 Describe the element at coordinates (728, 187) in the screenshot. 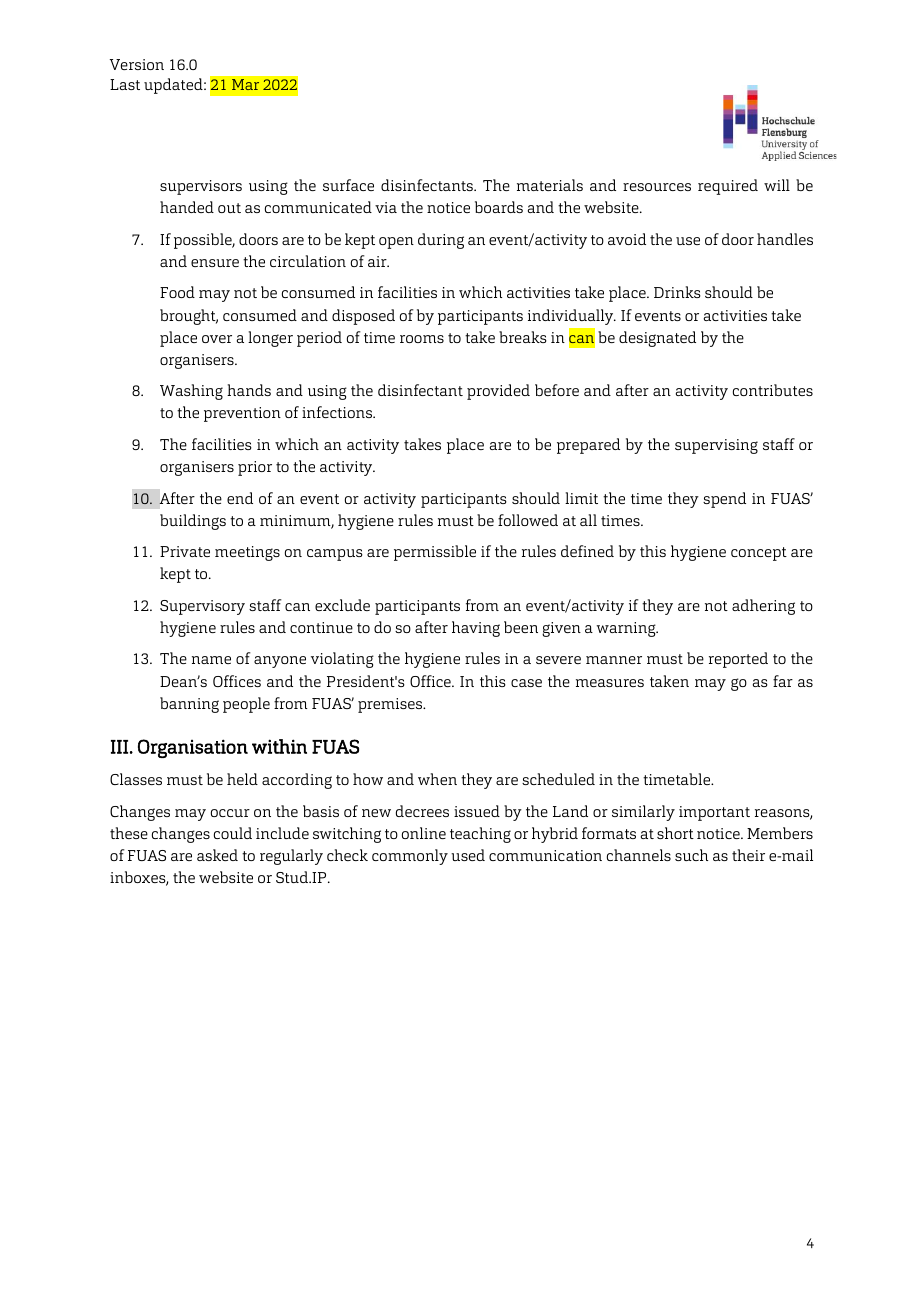

I see `required` at that location.
